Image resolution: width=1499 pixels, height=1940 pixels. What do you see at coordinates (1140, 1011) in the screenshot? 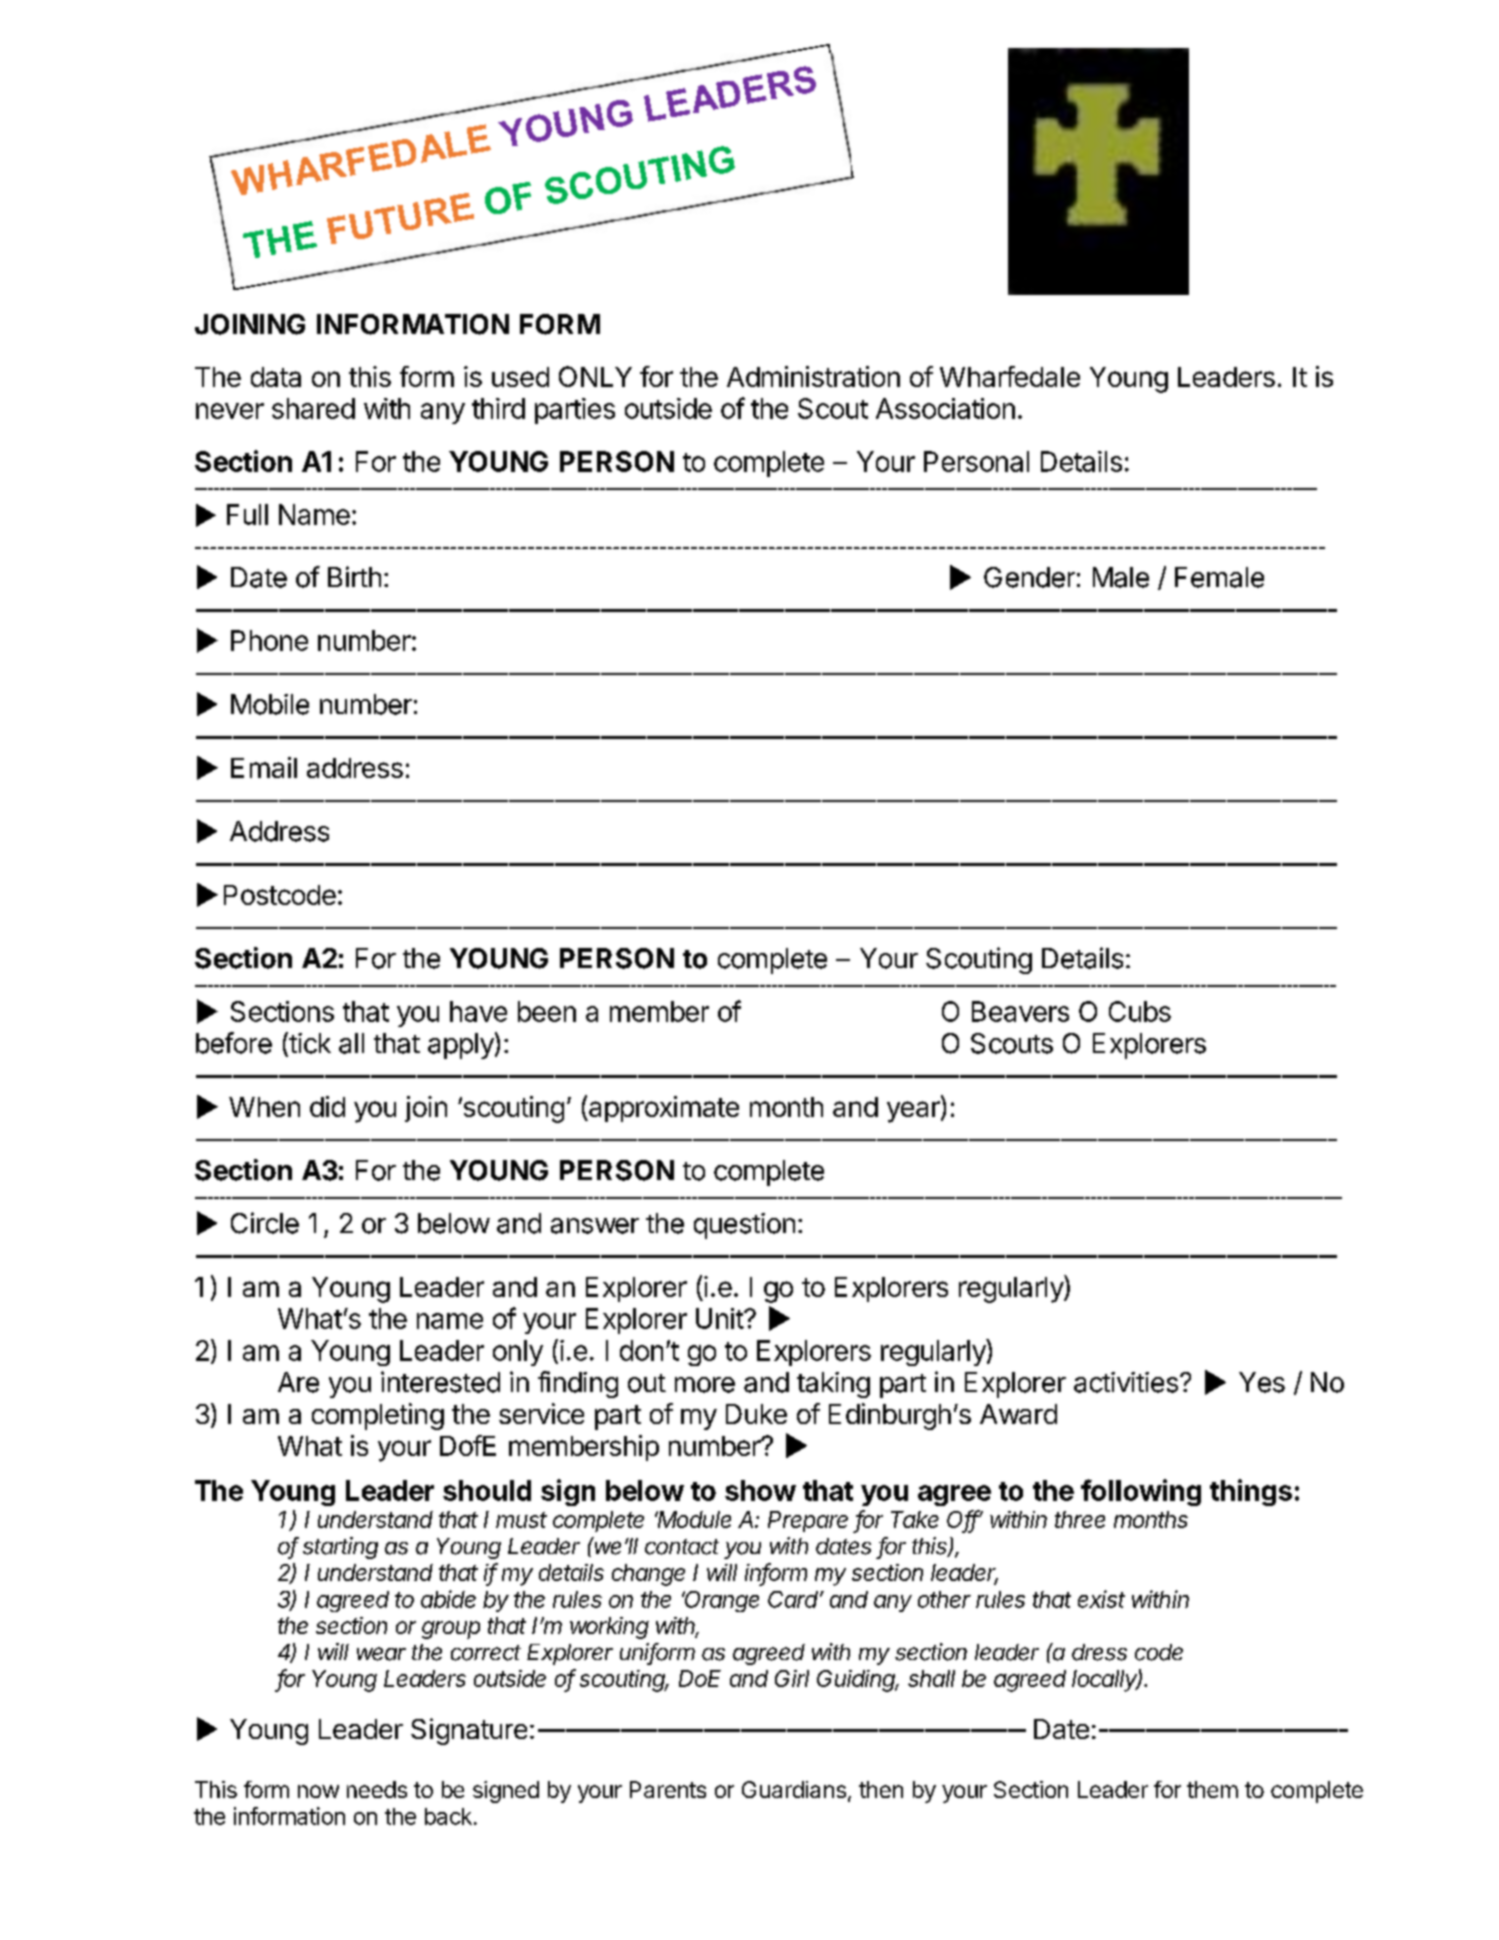
I see `Cubs` at bounding box center [1140, 1011].
